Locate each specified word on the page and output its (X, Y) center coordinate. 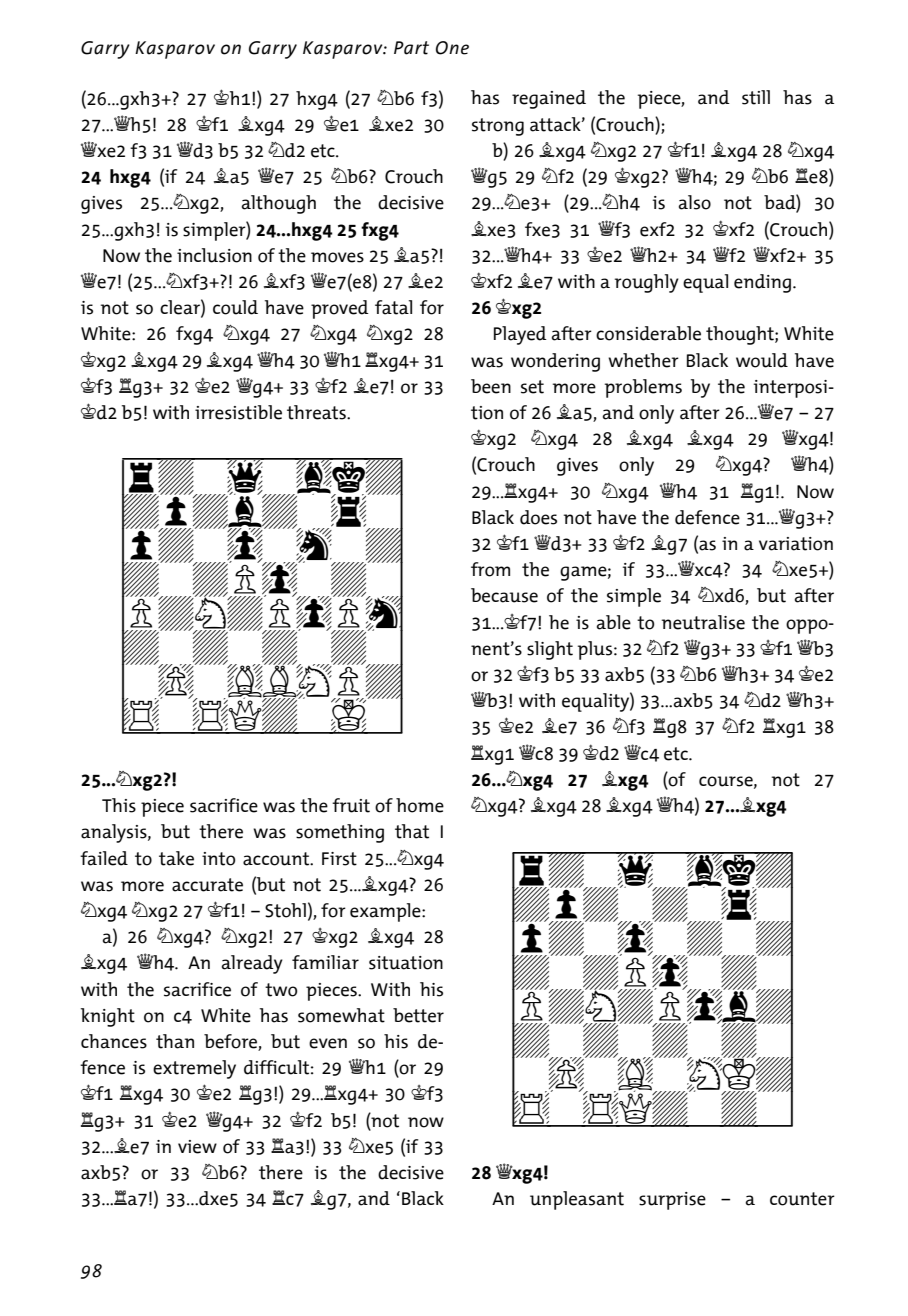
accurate (207, 885)
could (235, 307)
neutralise (703, 622)
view (197, 1147)
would (762, 360)
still (756, 97)
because (504, 595)
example (386, 912)
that (412, 831)
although (279, 204)
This (119, 805)
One (452, 48)
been (491, 386)
